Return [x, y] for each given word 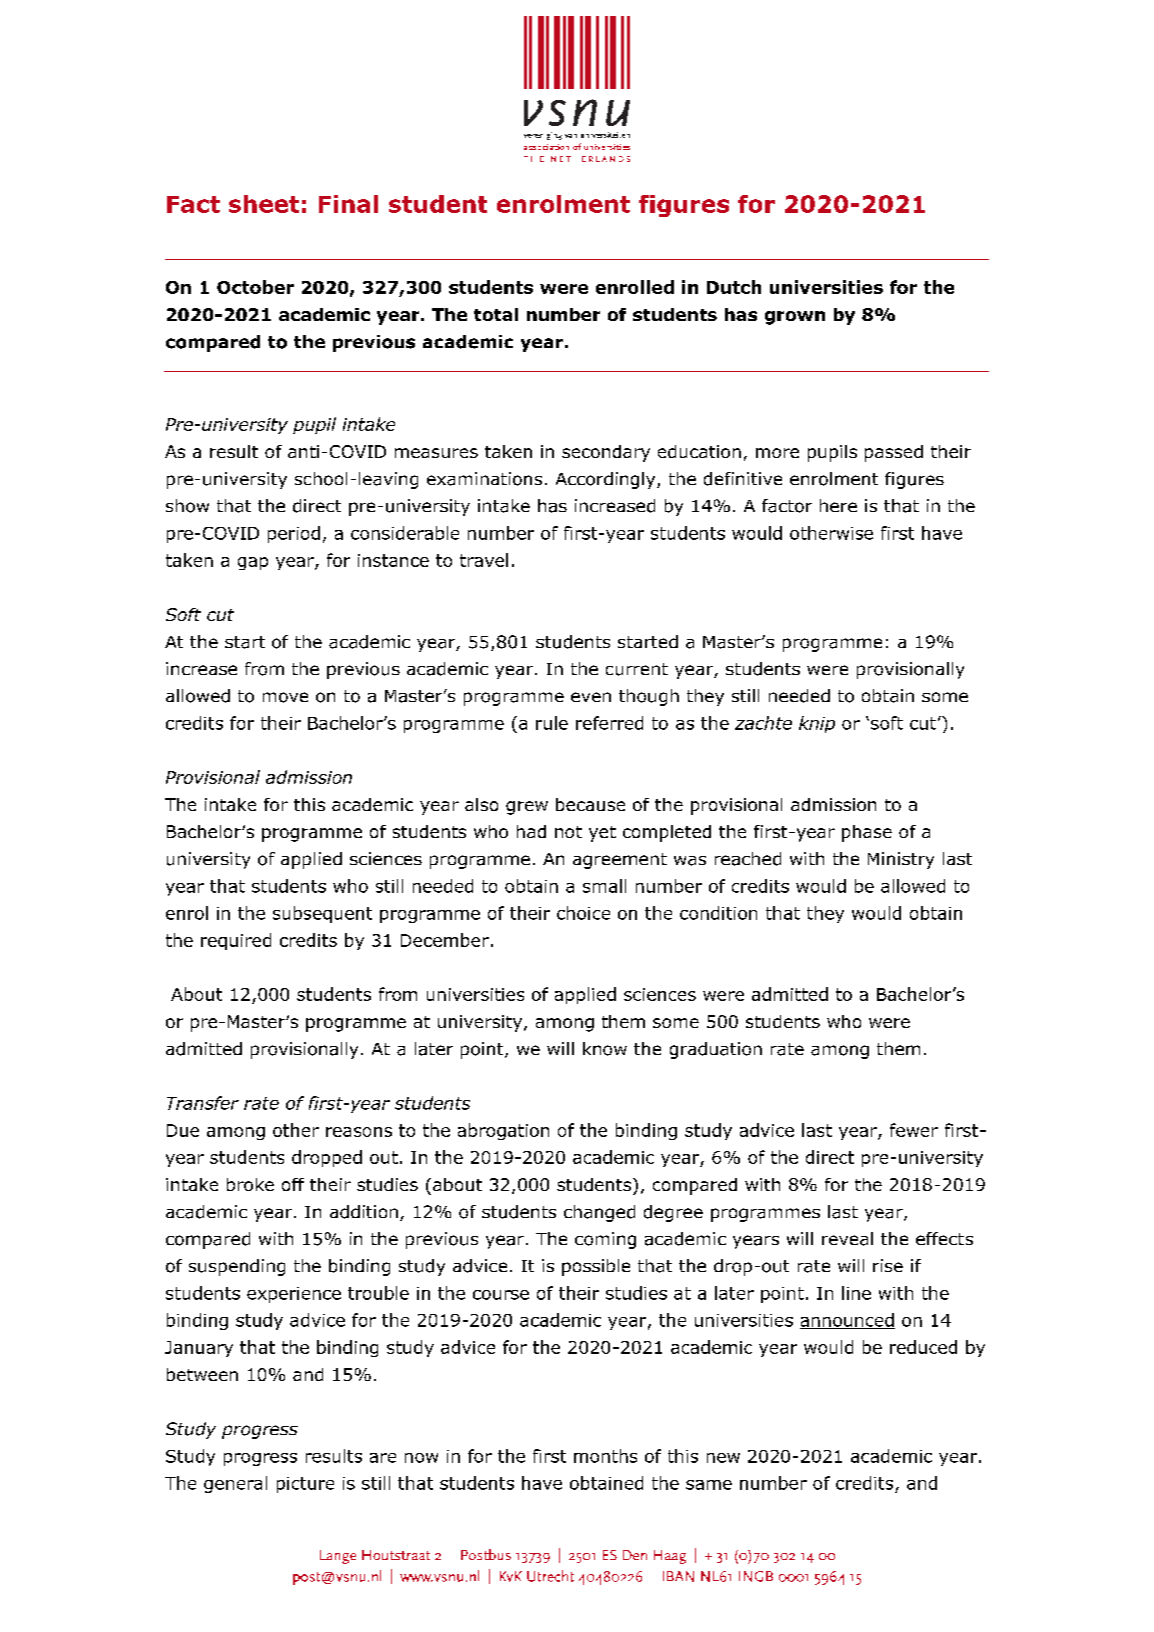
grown [795, 318]
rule [552, 723]
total [496, 314]
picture [305, 1485]
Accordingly [607, 480]
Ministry [901, 860]
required [236, 941]
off [293, 1184]
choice [583, 913]
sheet [264, 204]
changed [599, 1213]
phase [867, 833]
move [285, 697]
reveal [847, 1239]
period [294, 534]
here [838, 505]
